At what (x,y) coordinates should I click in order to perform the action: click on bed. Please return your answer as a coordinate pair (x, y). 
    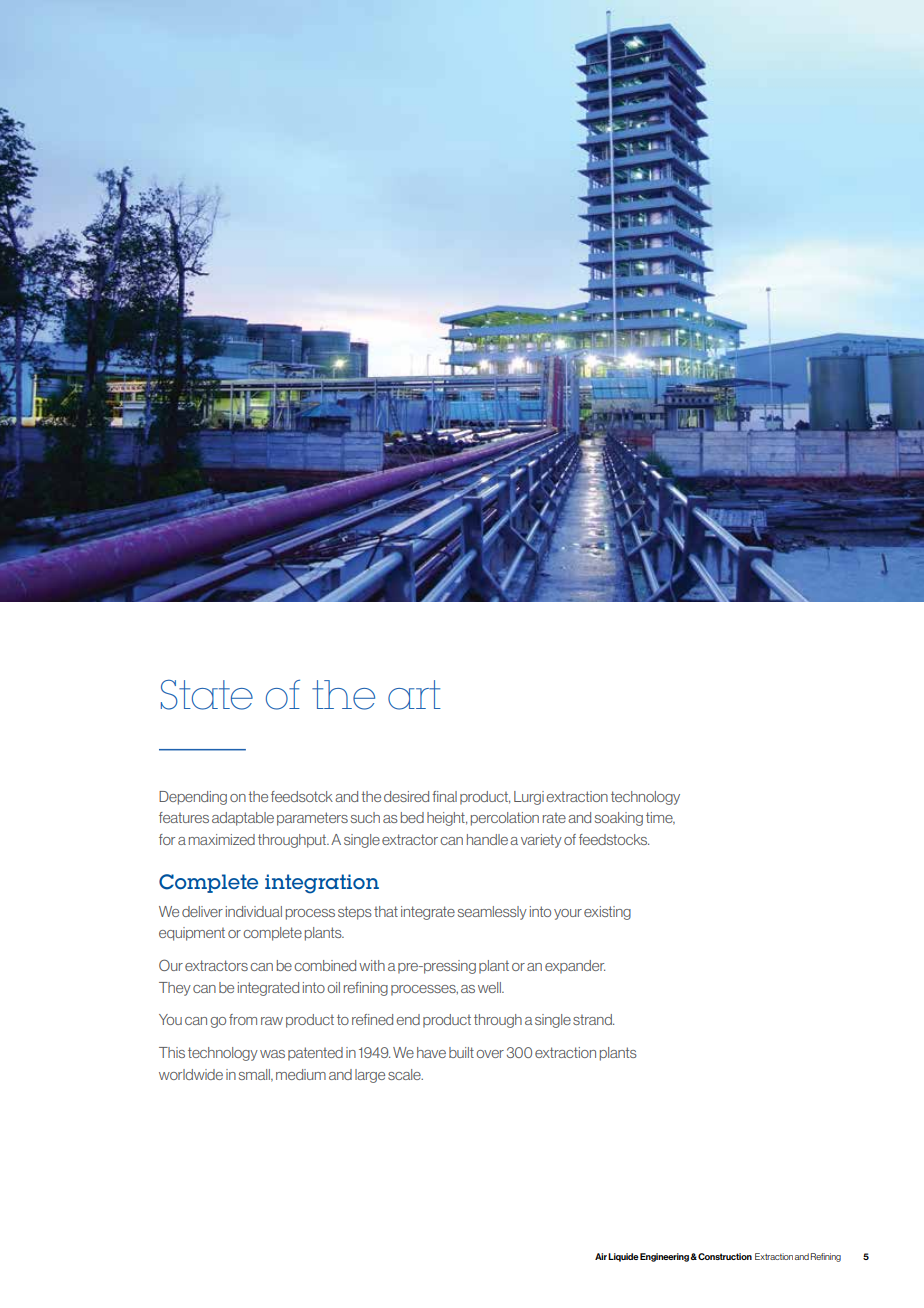
    Looking at the image, I should click on (412, 817).
